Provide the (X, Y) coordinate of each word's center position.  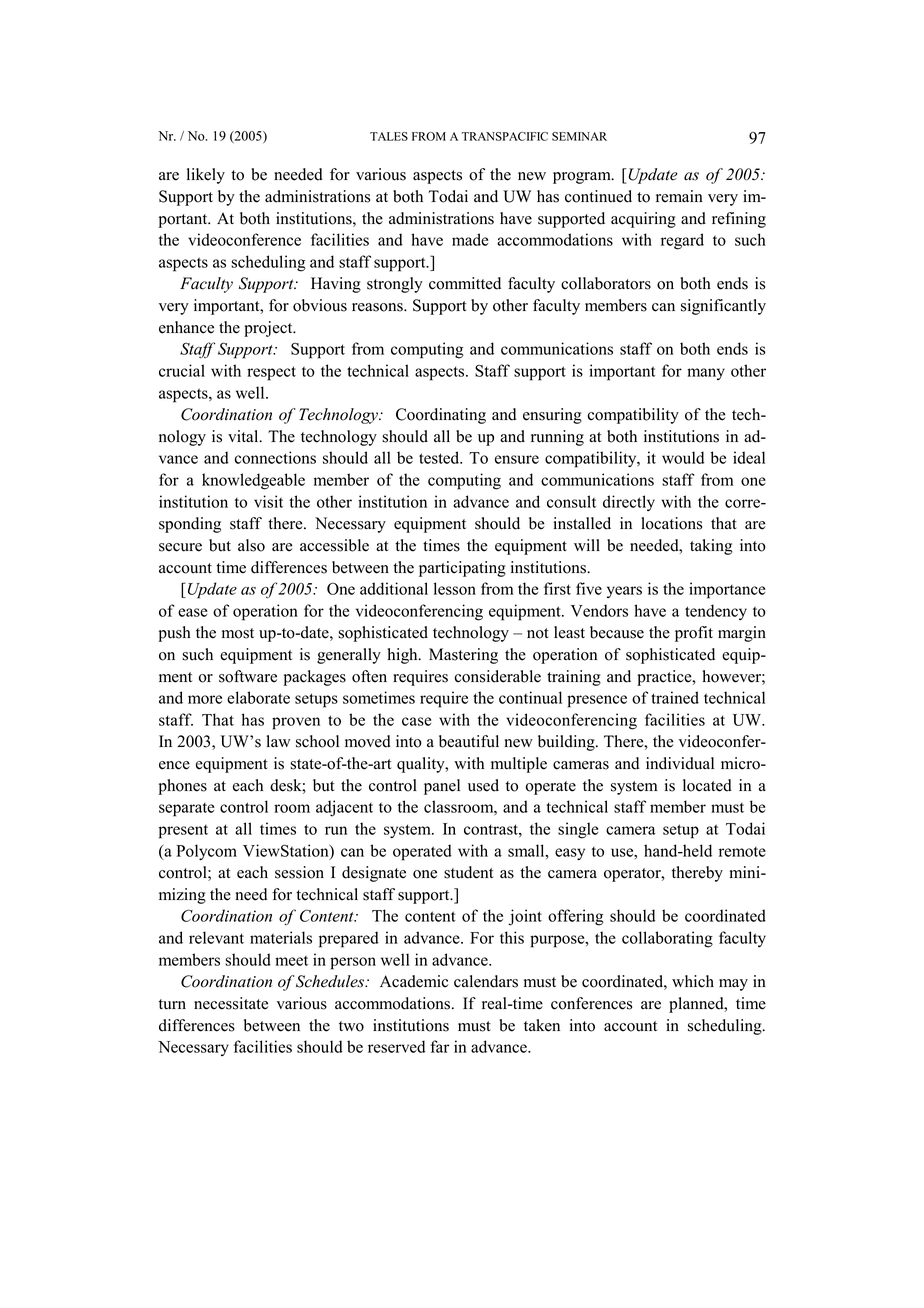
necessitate (231, 1003)
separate (186, 810)
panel (442, 787)
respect (271, 373)
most (238, 633)
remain (679, 196)
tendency (716, 612)
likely (206, 176)
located (707, 785)
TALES (389, 136)
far (439, 1046)
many (706, 374)
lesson (455, 588)
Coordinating (441, 416)
